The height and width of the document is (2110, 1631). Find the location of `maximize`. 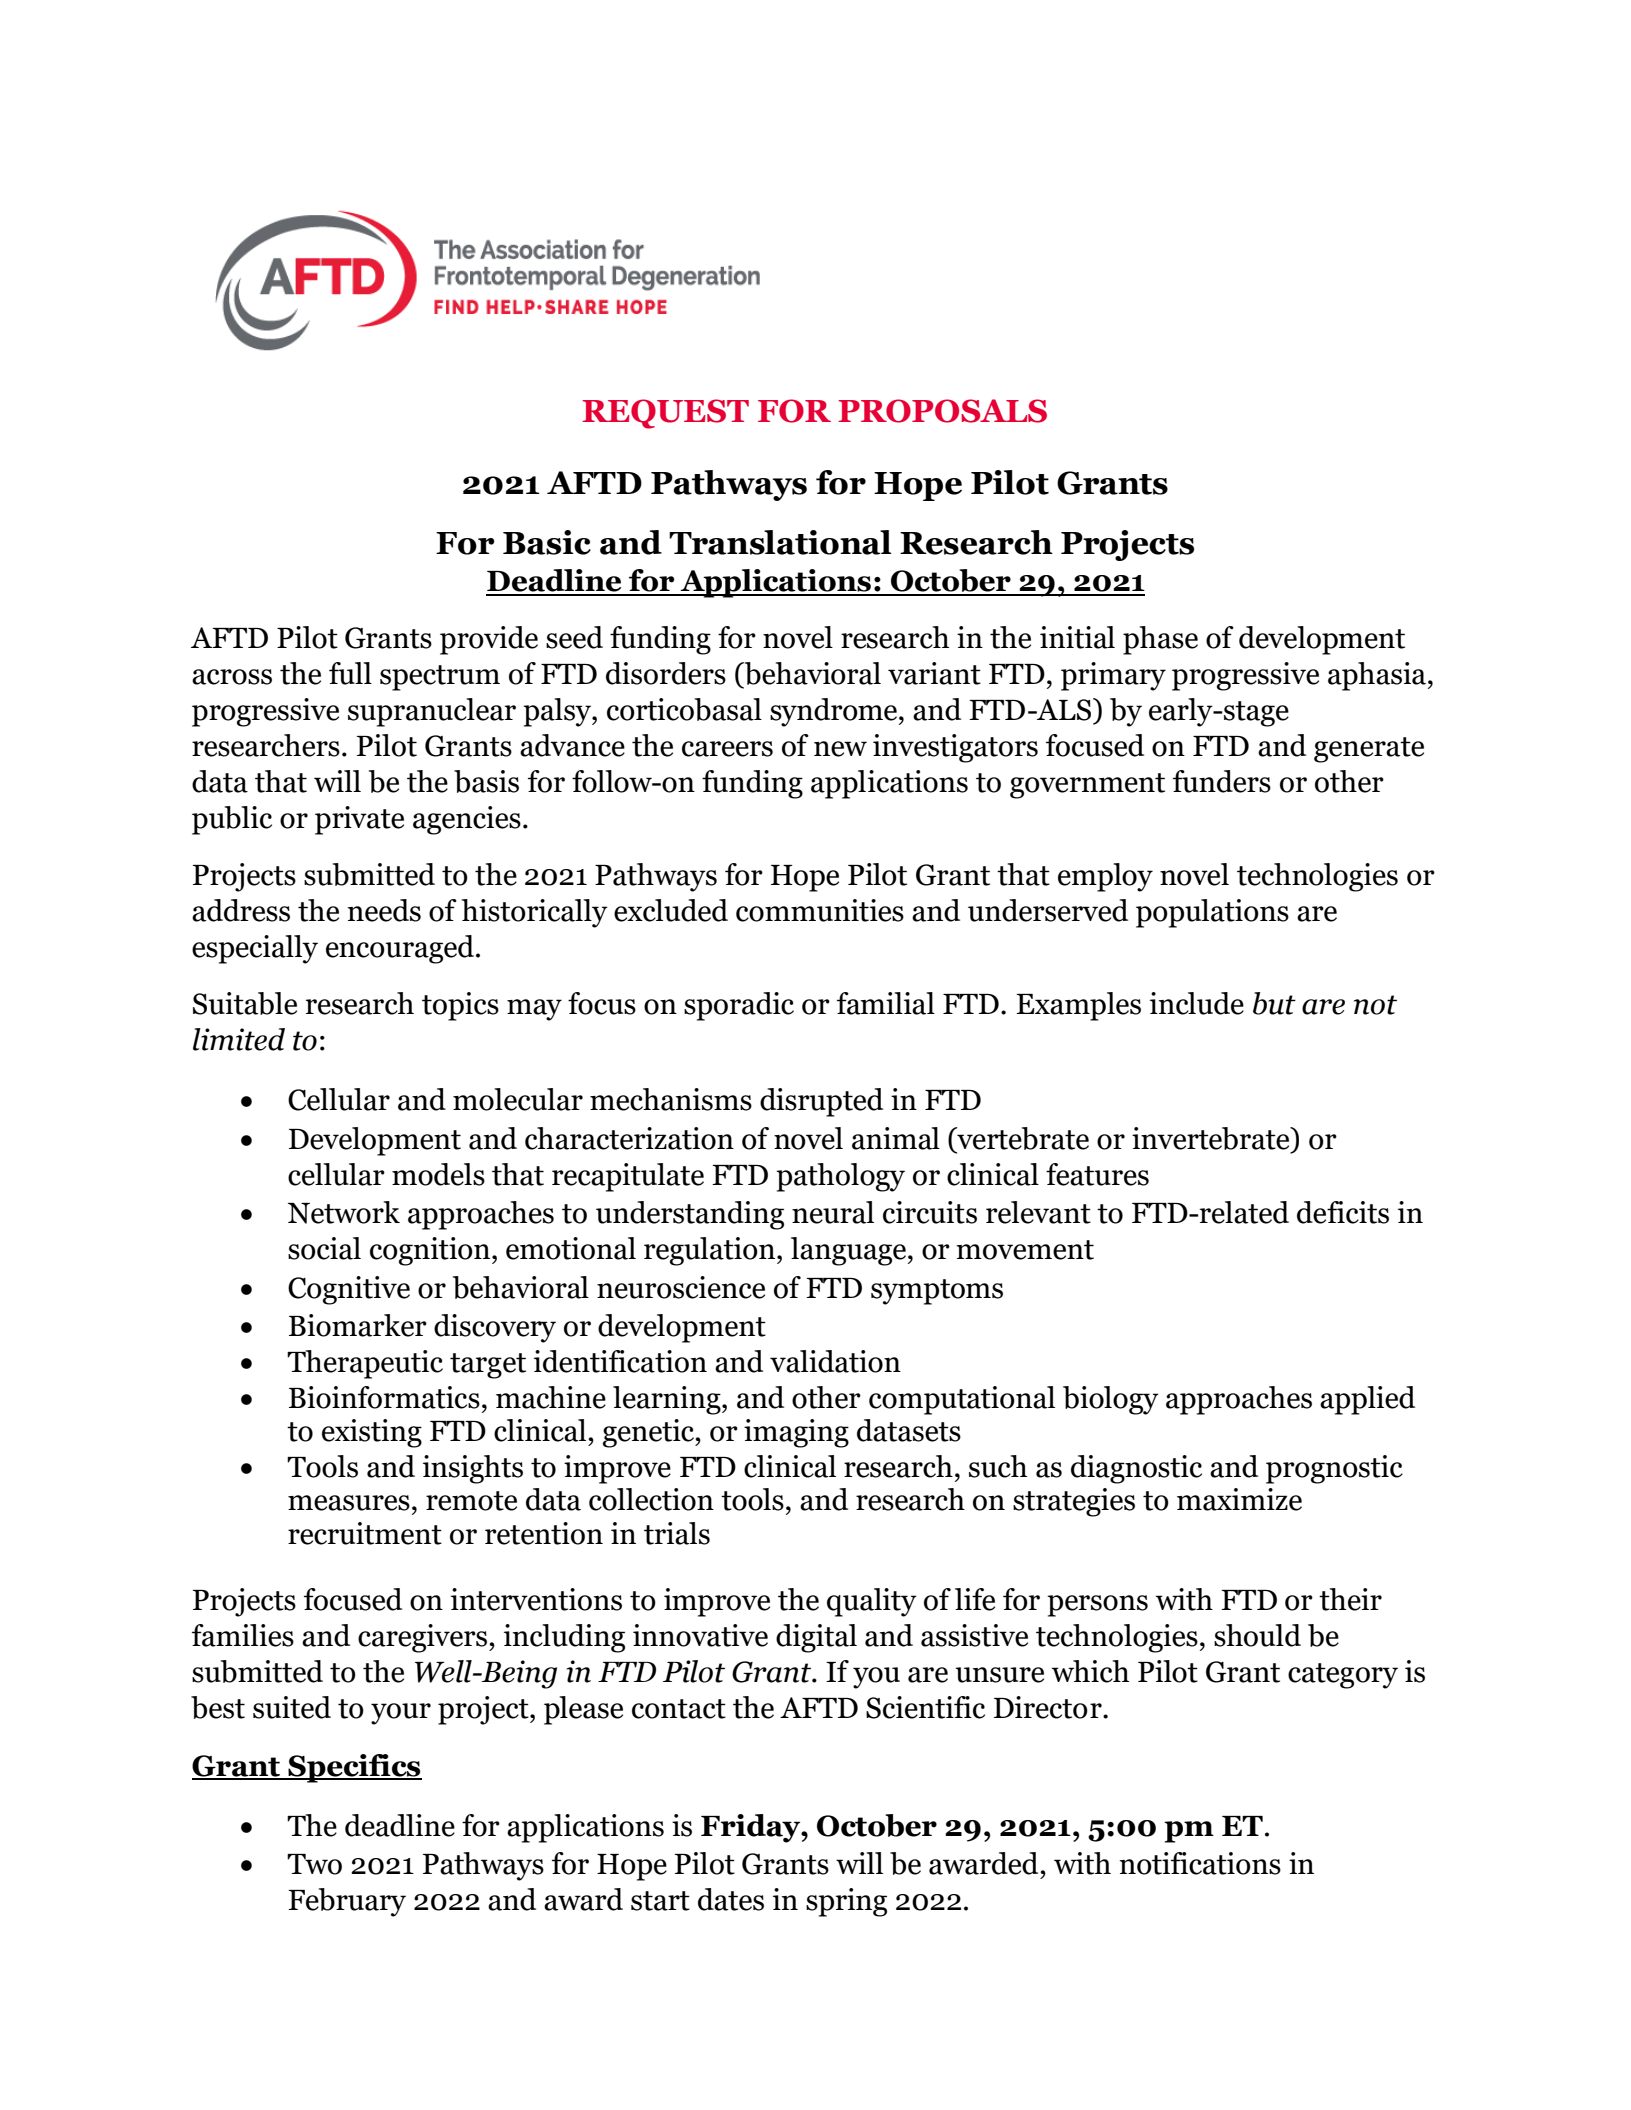

maximize is located at coordinates (1239, 1499).
